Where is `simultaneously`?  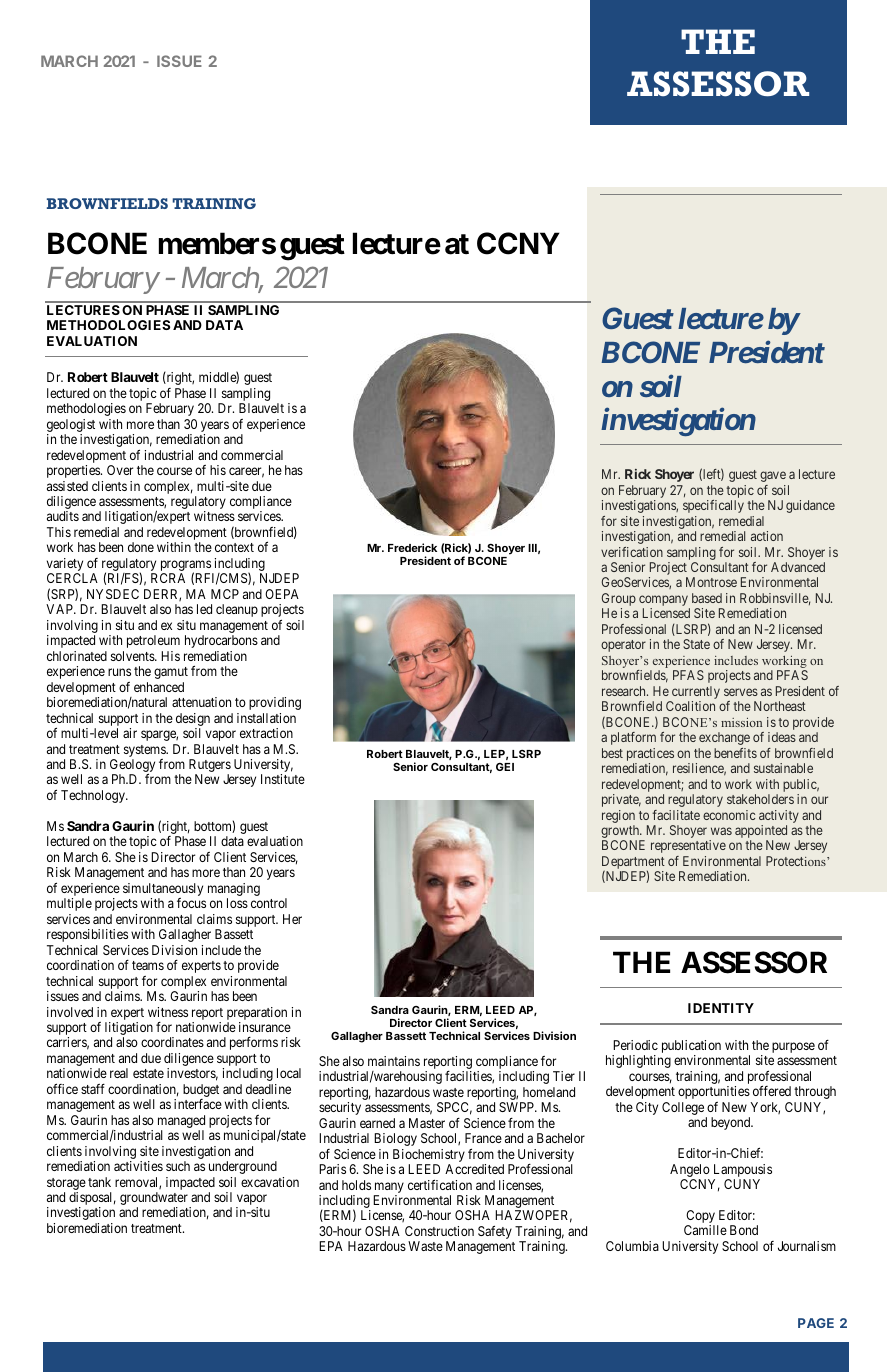 simultaneously is located at coordinates (163, 891).
